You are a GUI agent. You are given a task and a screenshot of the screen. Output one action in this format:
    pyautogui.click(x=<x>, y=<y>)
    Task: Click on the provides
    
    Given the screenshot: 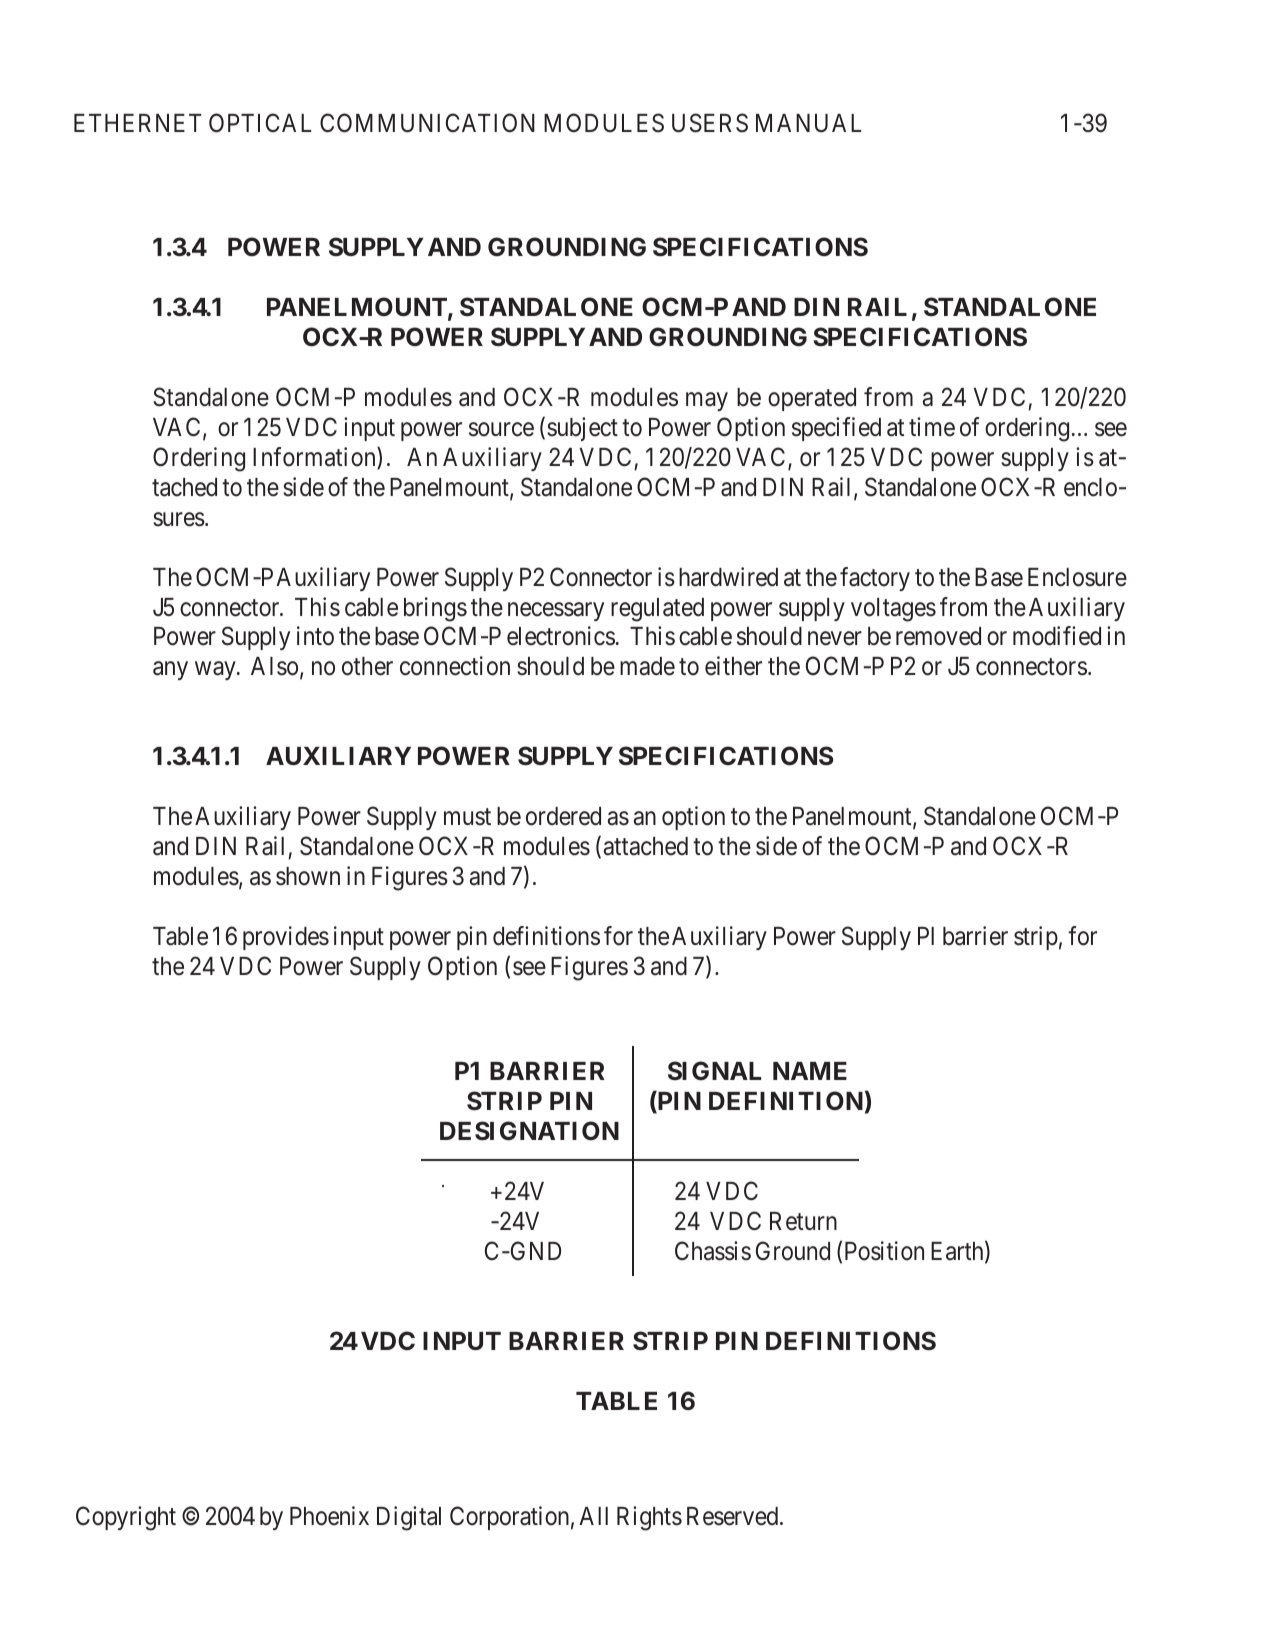 What is the action you would take?
    pyautogui.click(x=286, y=938)
